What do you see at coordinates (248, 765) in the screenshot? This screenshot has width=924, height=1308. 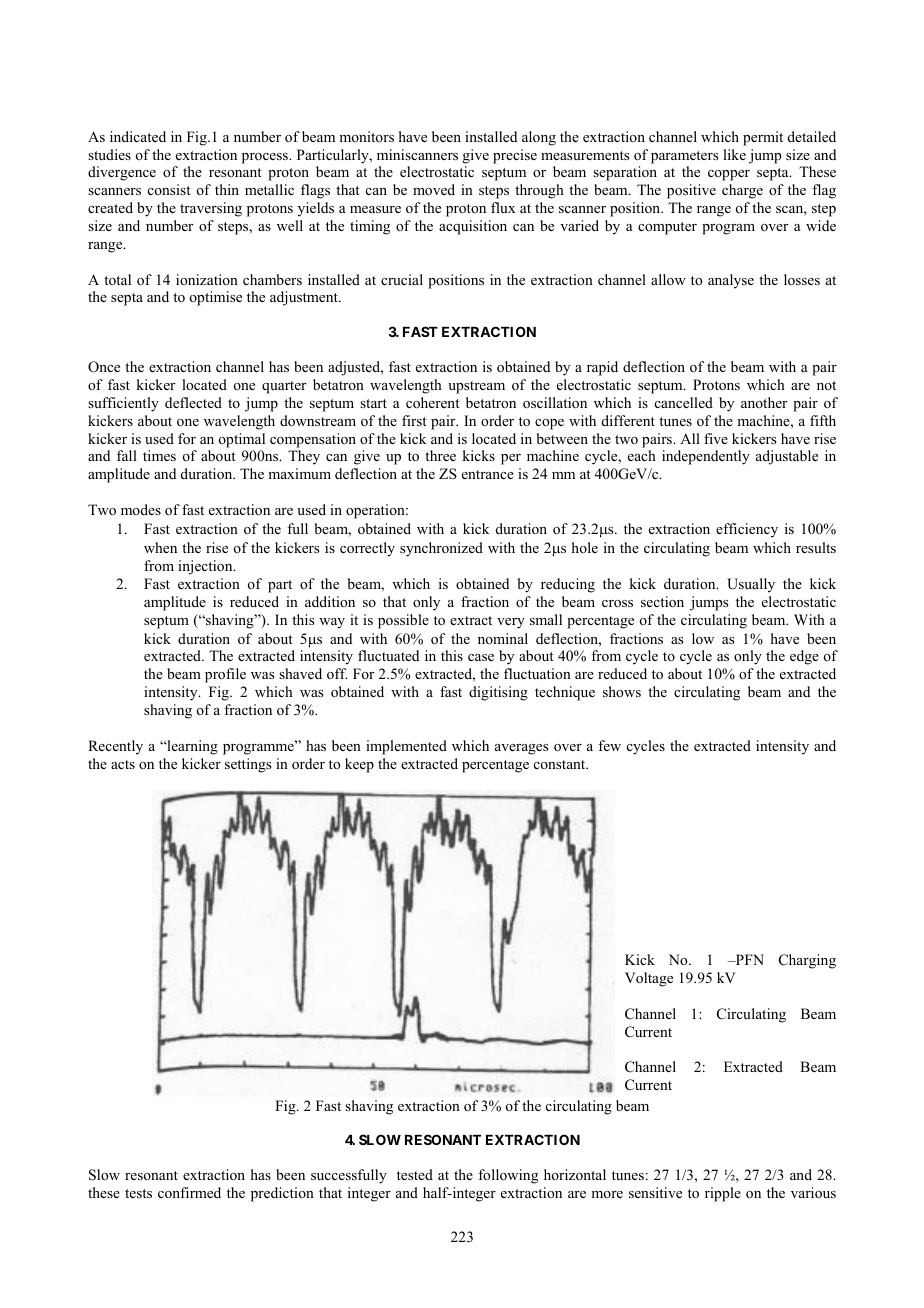 I see `settings` at bounding box center [248, 765].
